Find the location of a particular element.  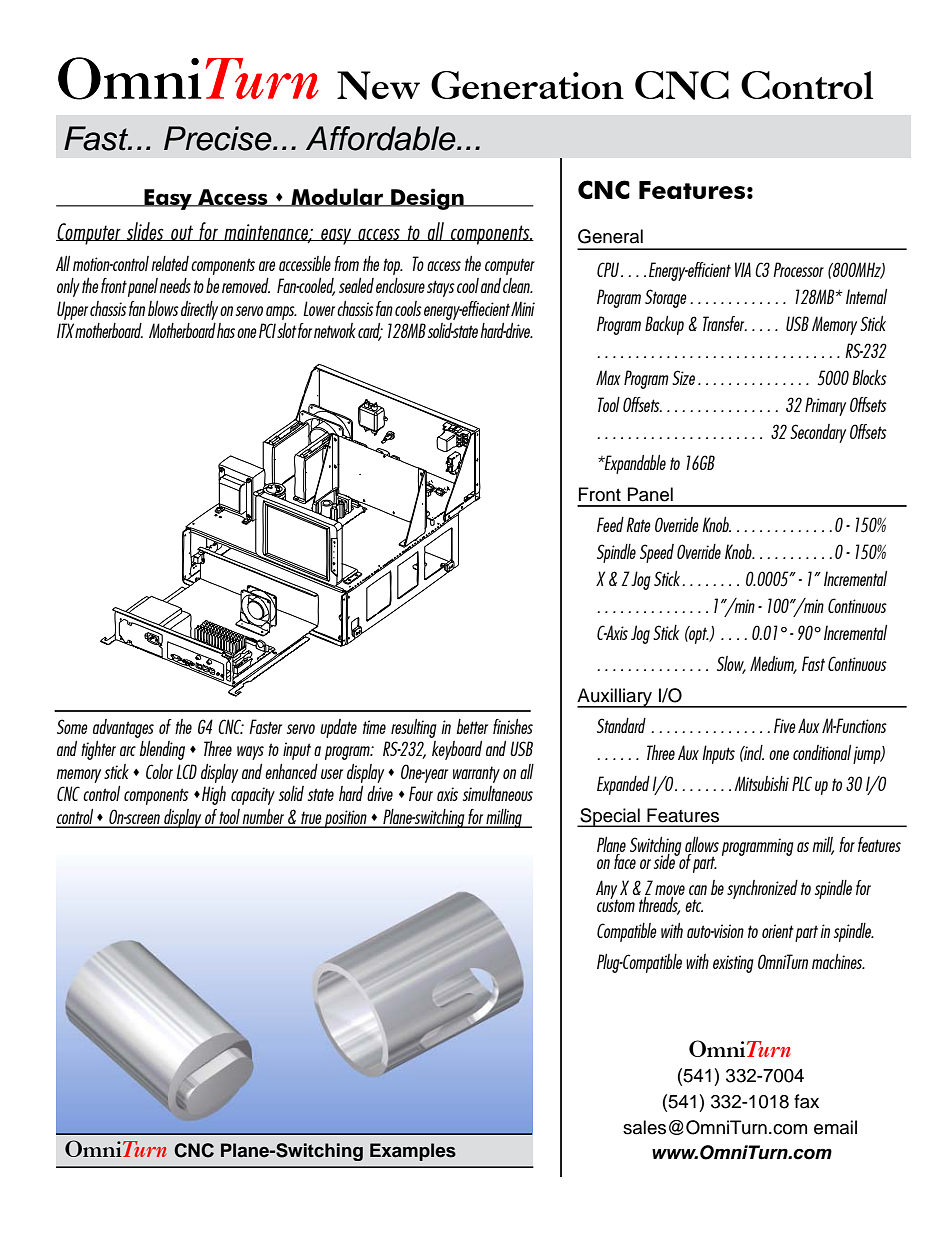

position is located at coordinates (346, 819).
